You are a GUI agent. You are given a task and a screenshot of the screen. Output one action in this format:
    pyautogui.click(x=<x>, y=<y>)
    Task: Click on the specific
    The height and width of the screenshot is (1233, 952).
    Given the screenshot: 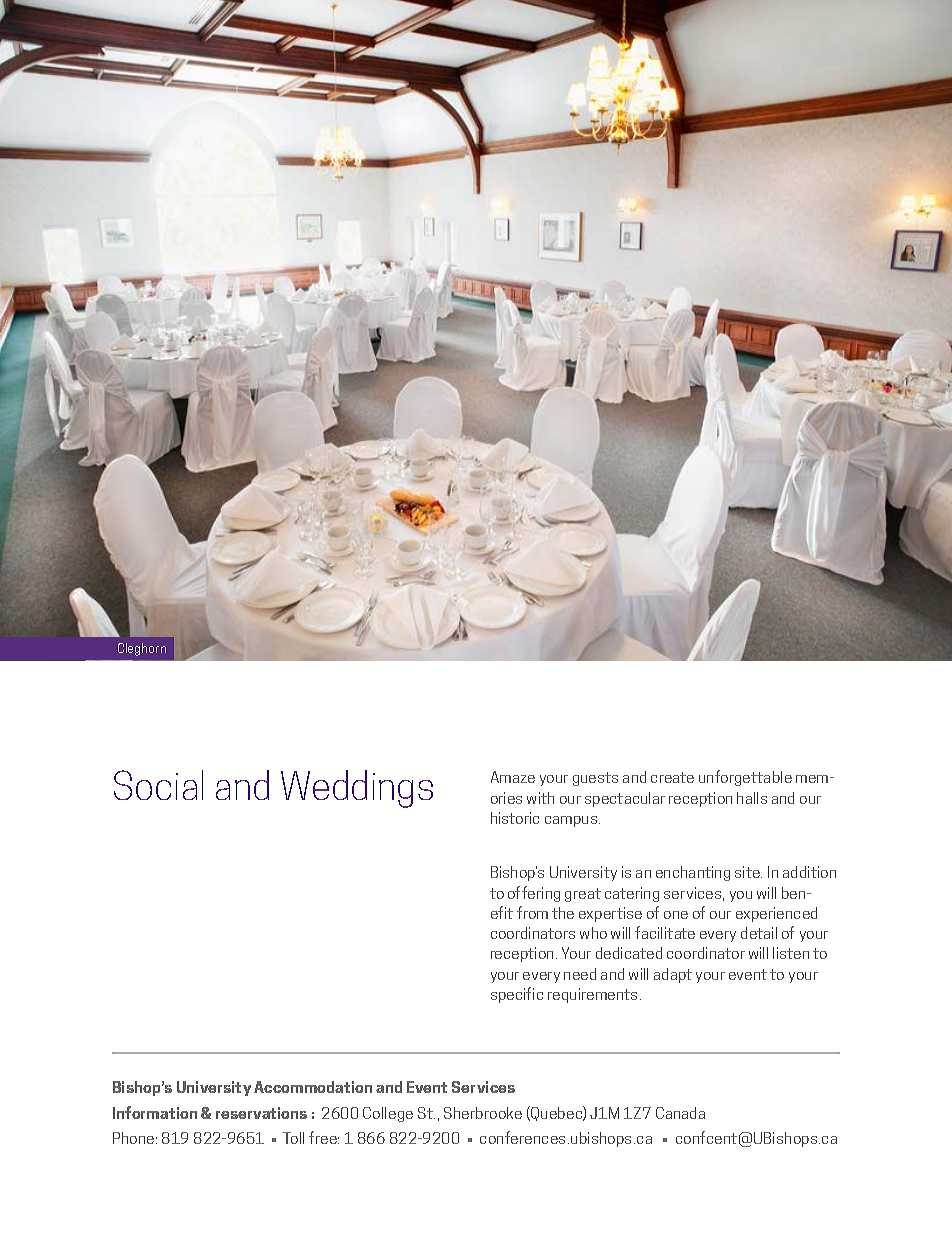 What is the action you would take?
    pyautogui.click(x=517, y=995)
